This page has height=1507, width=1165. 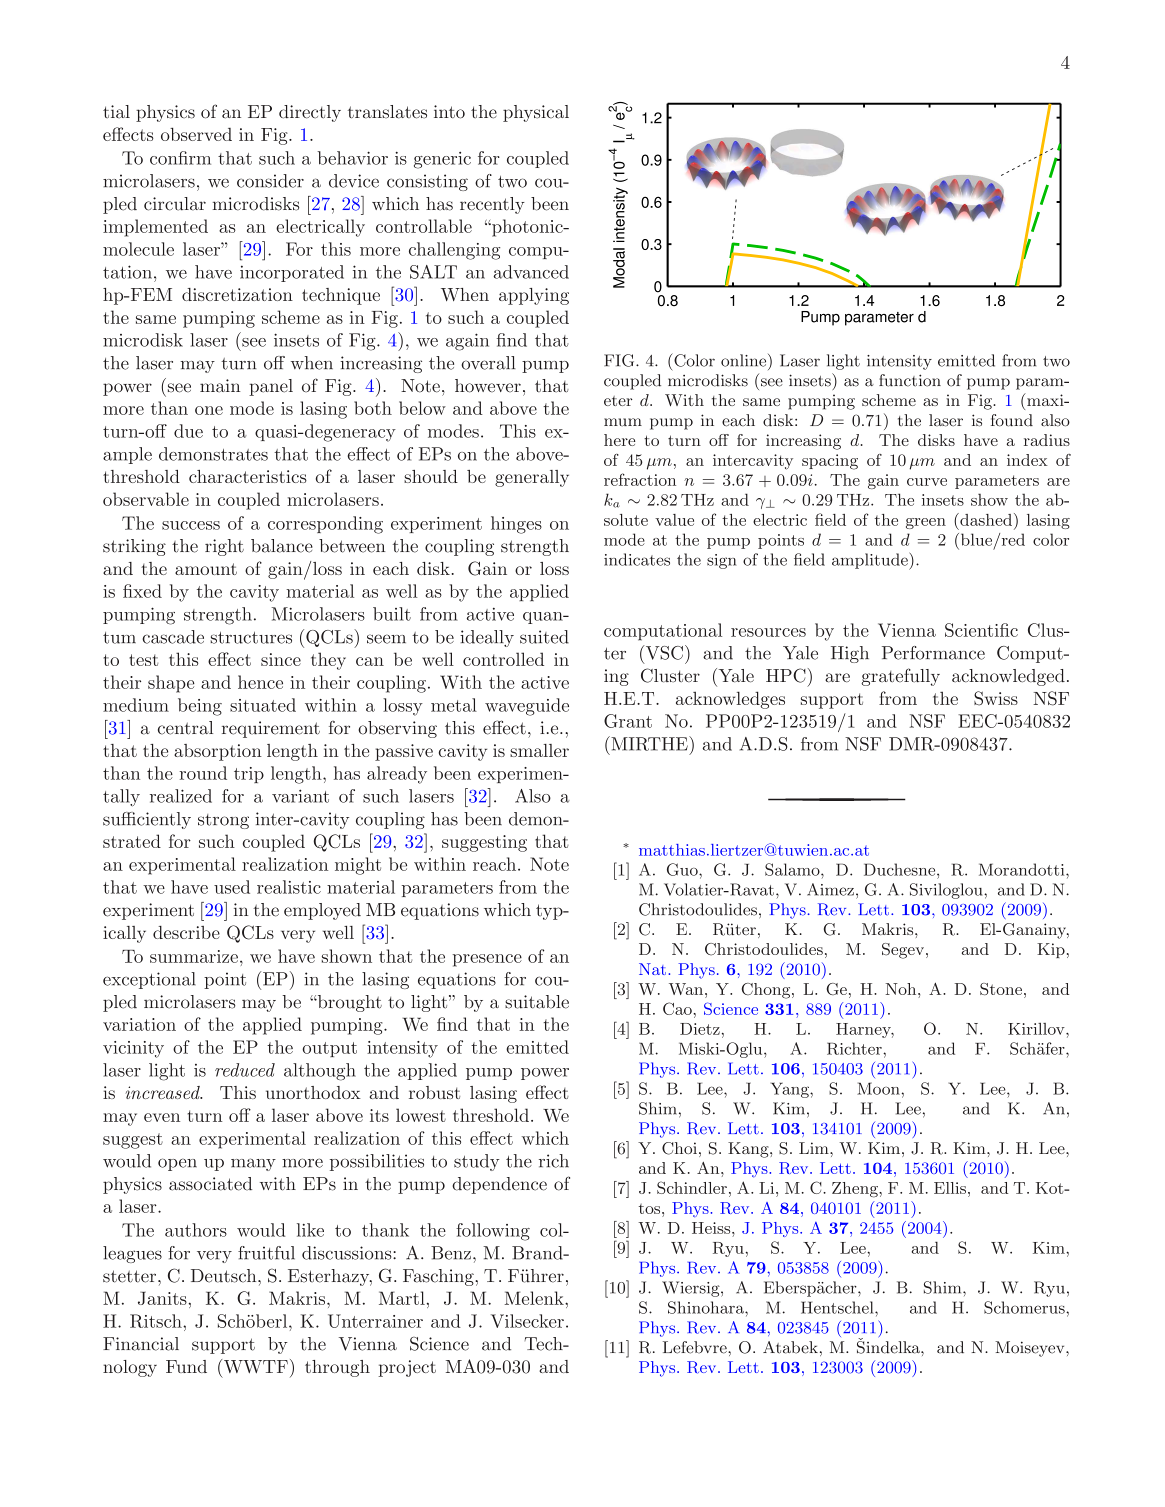 I want to click on Lefebvre, so click(x=696, y=1347).
